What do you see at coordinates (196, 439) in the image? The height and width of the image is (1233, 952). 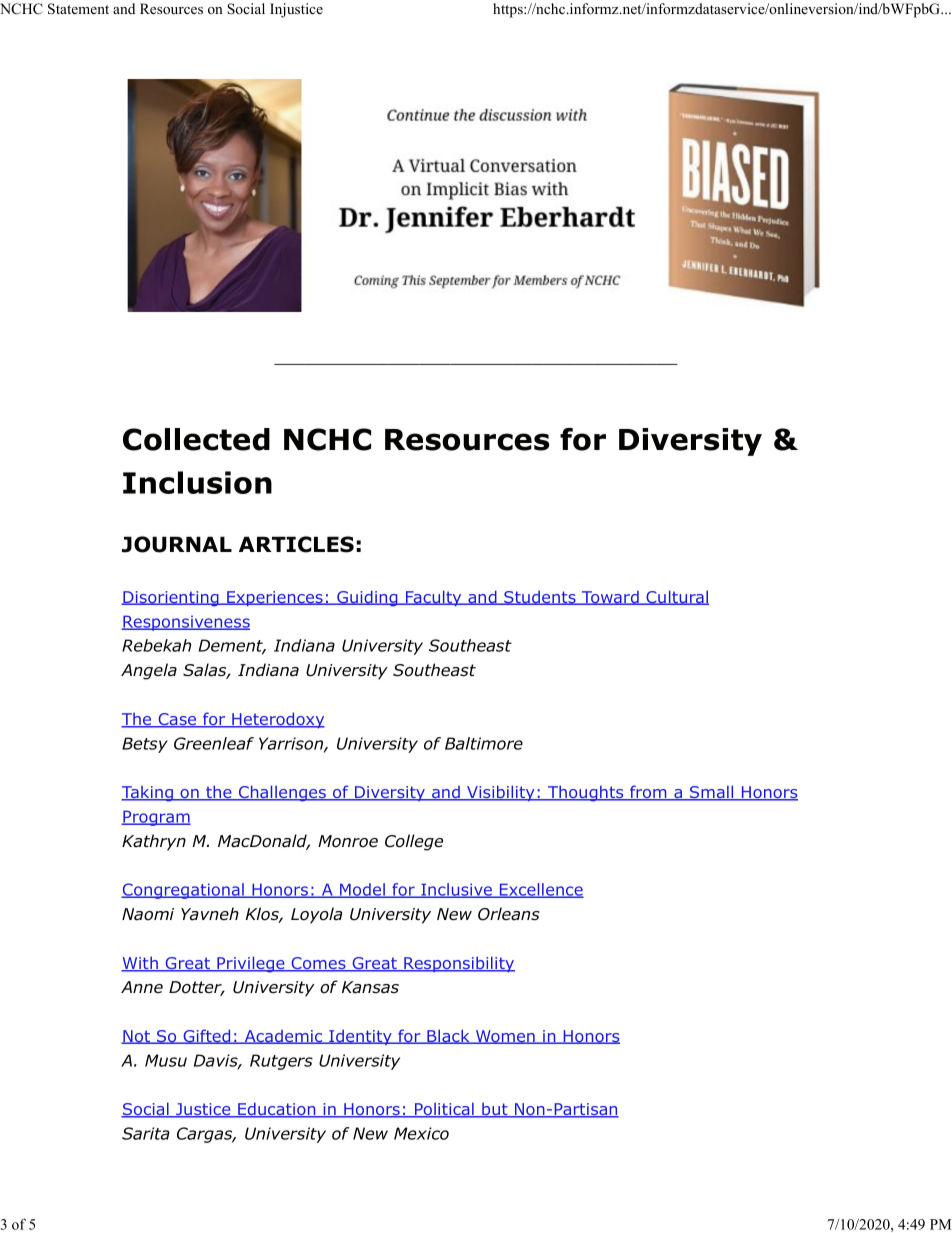 I see `Collected` at bounding box center [196, 439].
